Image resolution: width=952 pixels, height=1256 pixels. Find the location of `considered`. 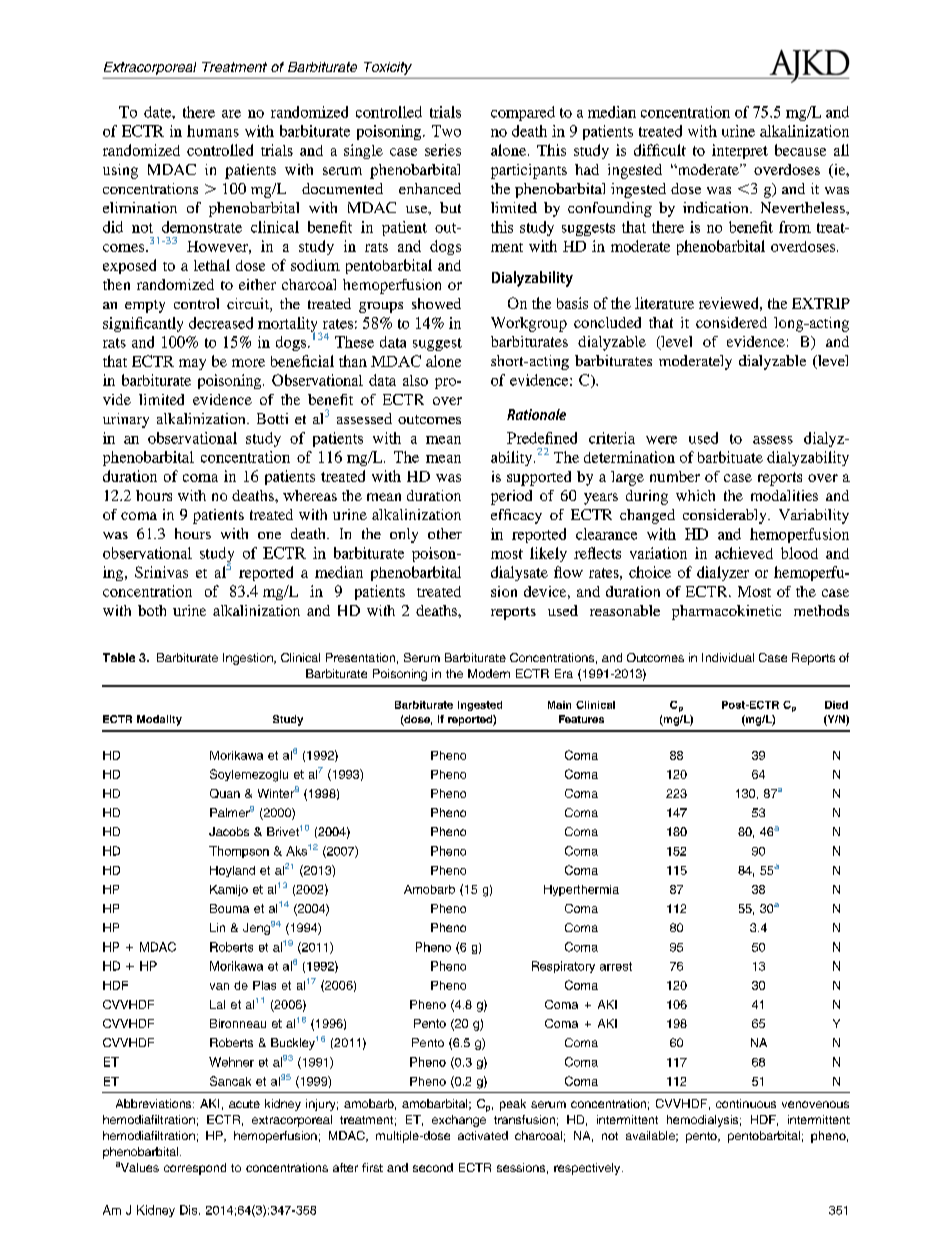

considered is located at coordinates (731, 322).
